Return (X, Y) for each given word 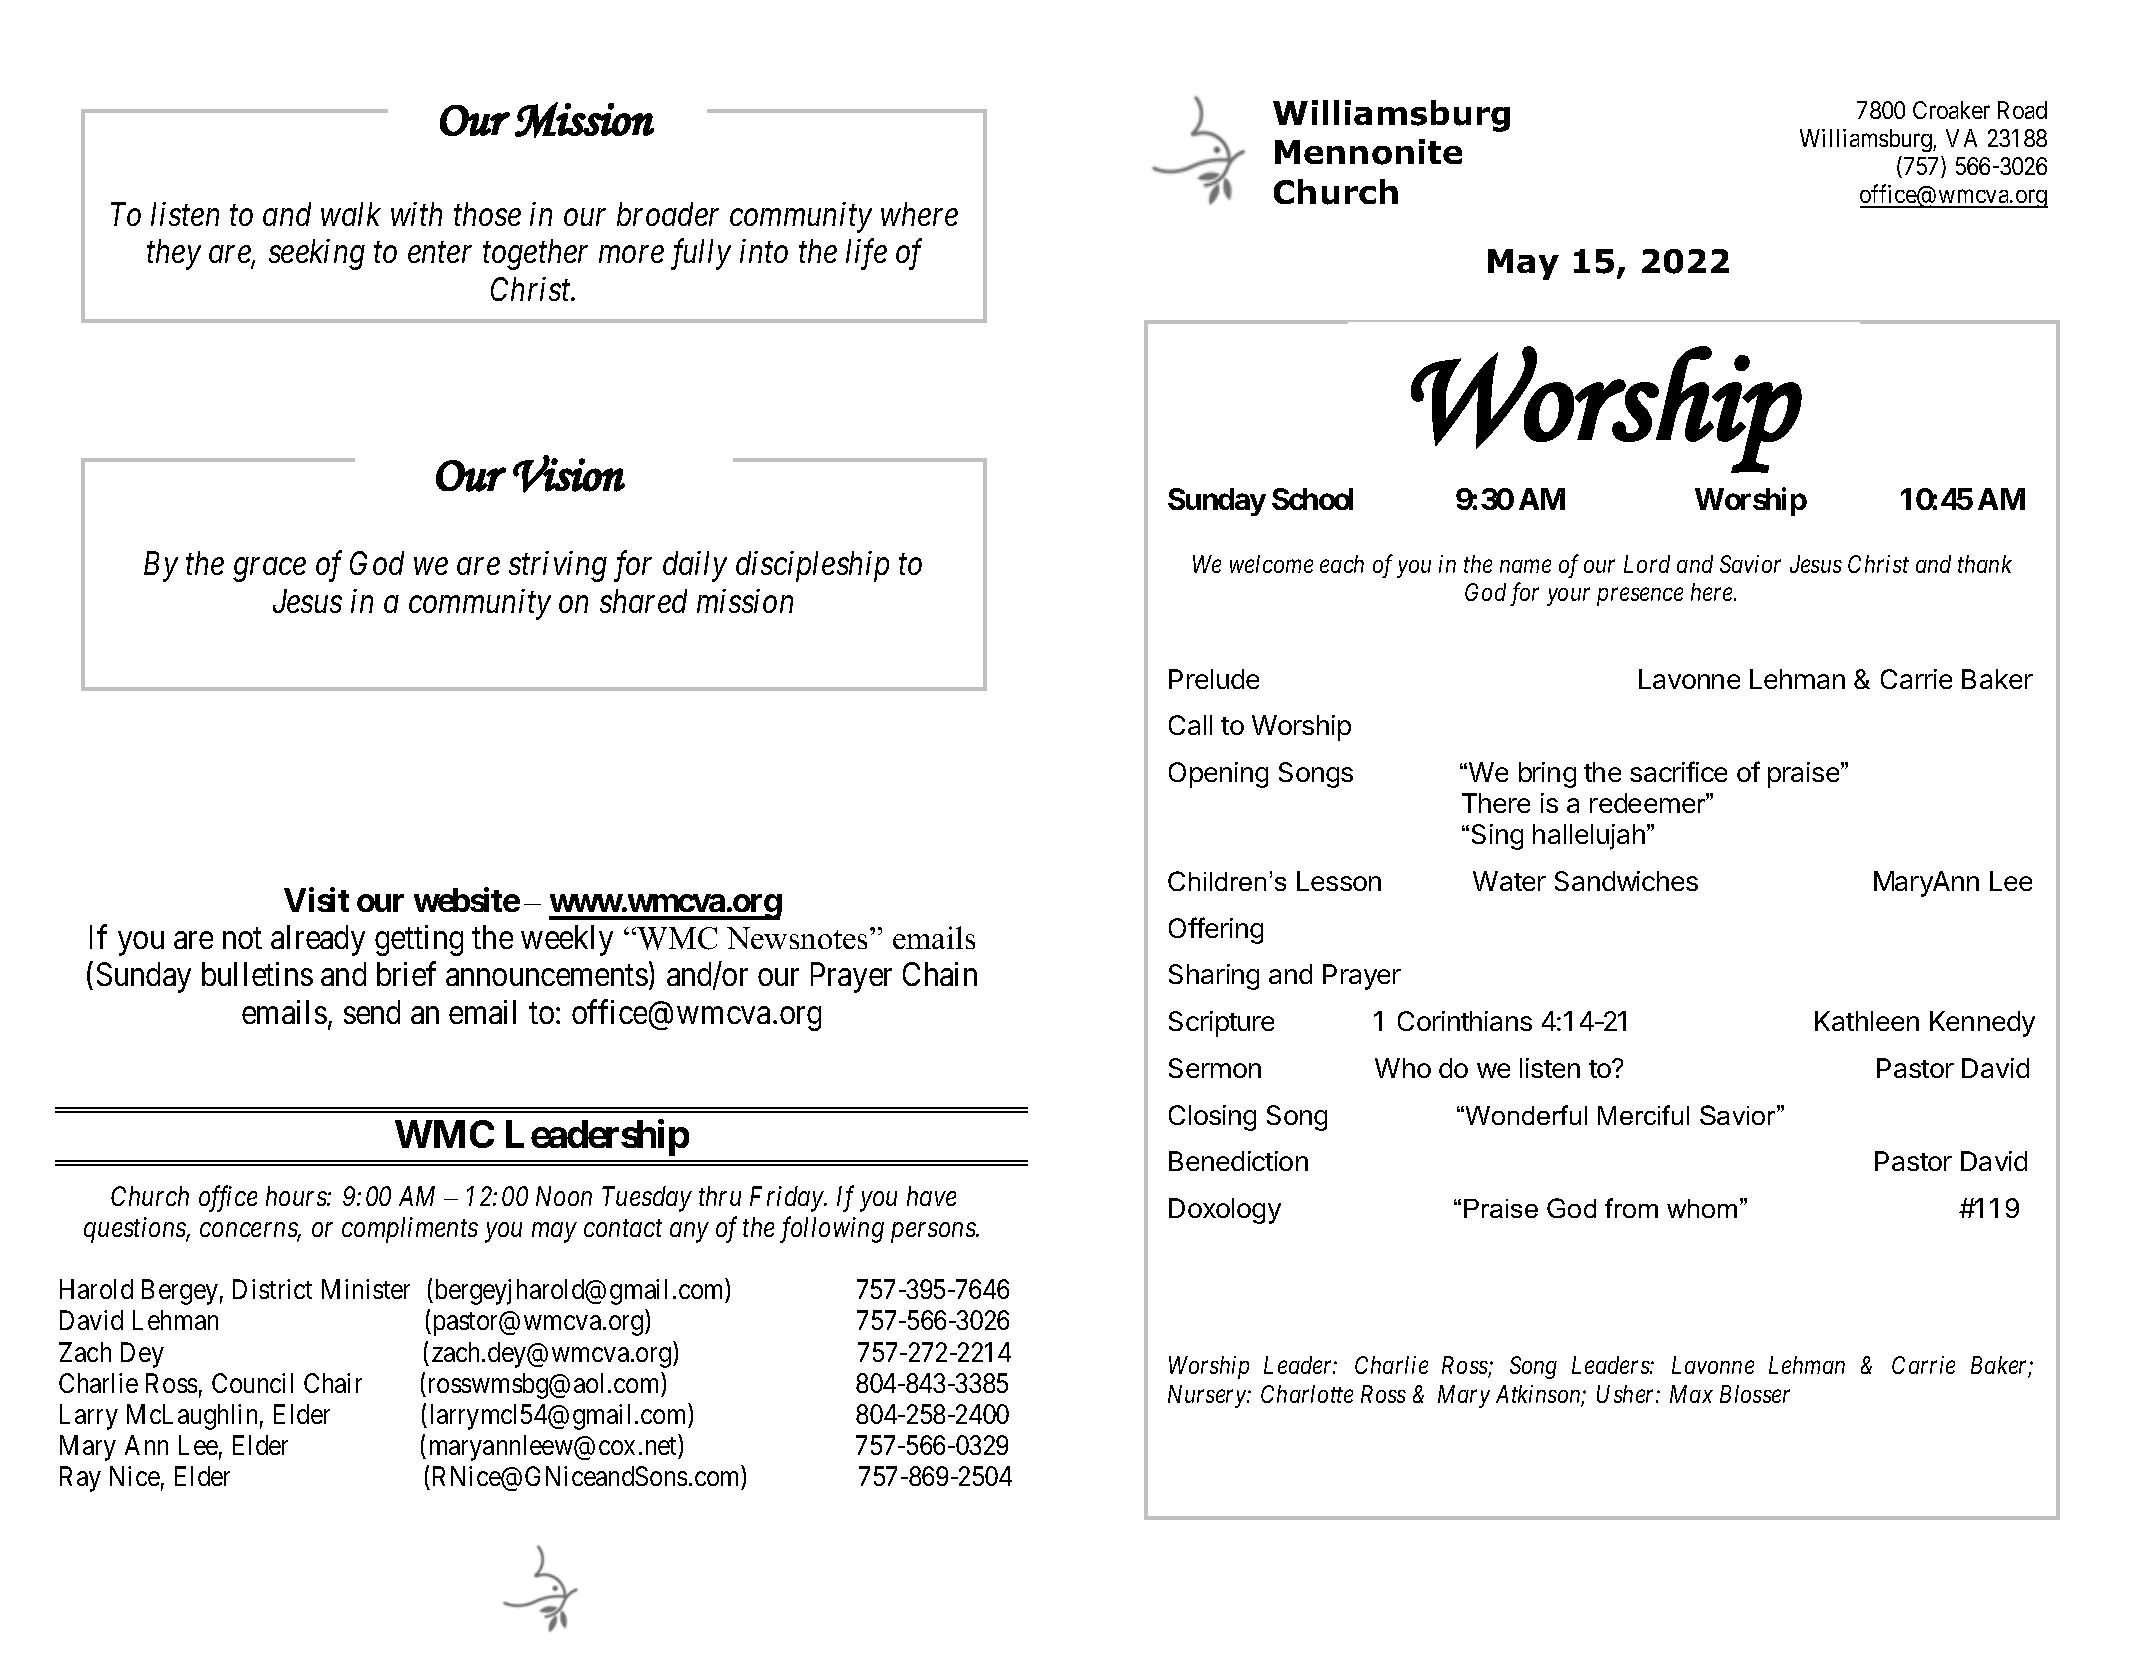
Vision (569, 474)
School (1312, 499)
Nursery (1208, 1396)
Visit (316, 900)
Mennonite (1368, 152)
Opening (1218, 775)
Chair (333, 1383)
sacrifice (1678, 771)
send (372, 1012)
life (866, 254)
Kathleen (1867, 1021)
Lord (1647, 564)
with (416, 214)
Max (1691, 1394)
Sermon (1215, 1068)
